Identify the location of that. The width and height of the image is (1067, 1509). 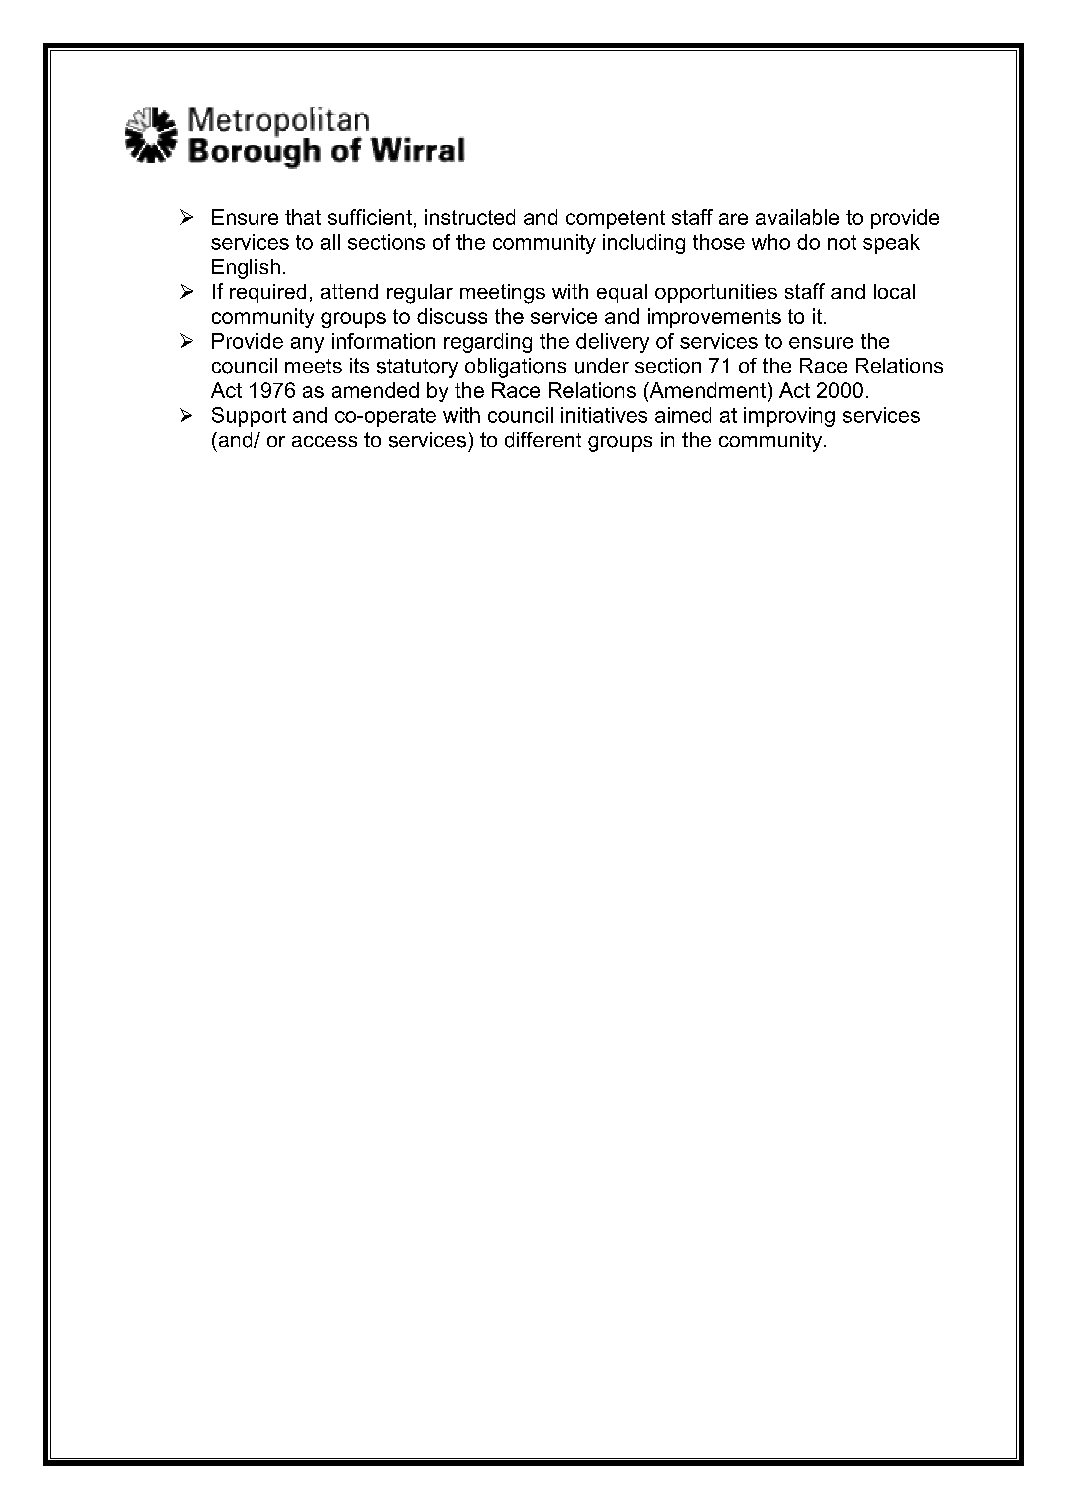
(303, 217).
